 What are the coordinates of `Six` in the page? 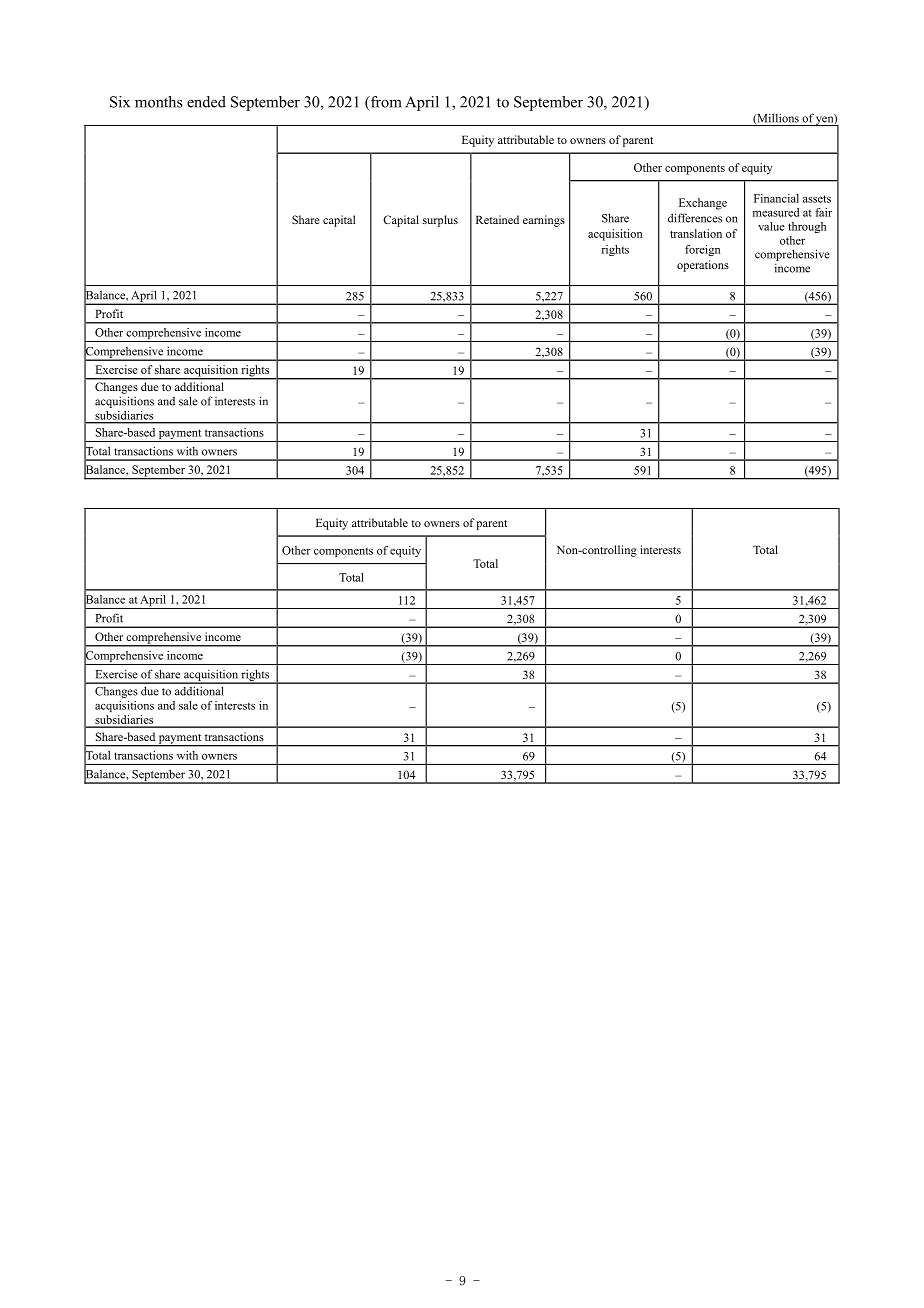 It's located at (120, 102).
